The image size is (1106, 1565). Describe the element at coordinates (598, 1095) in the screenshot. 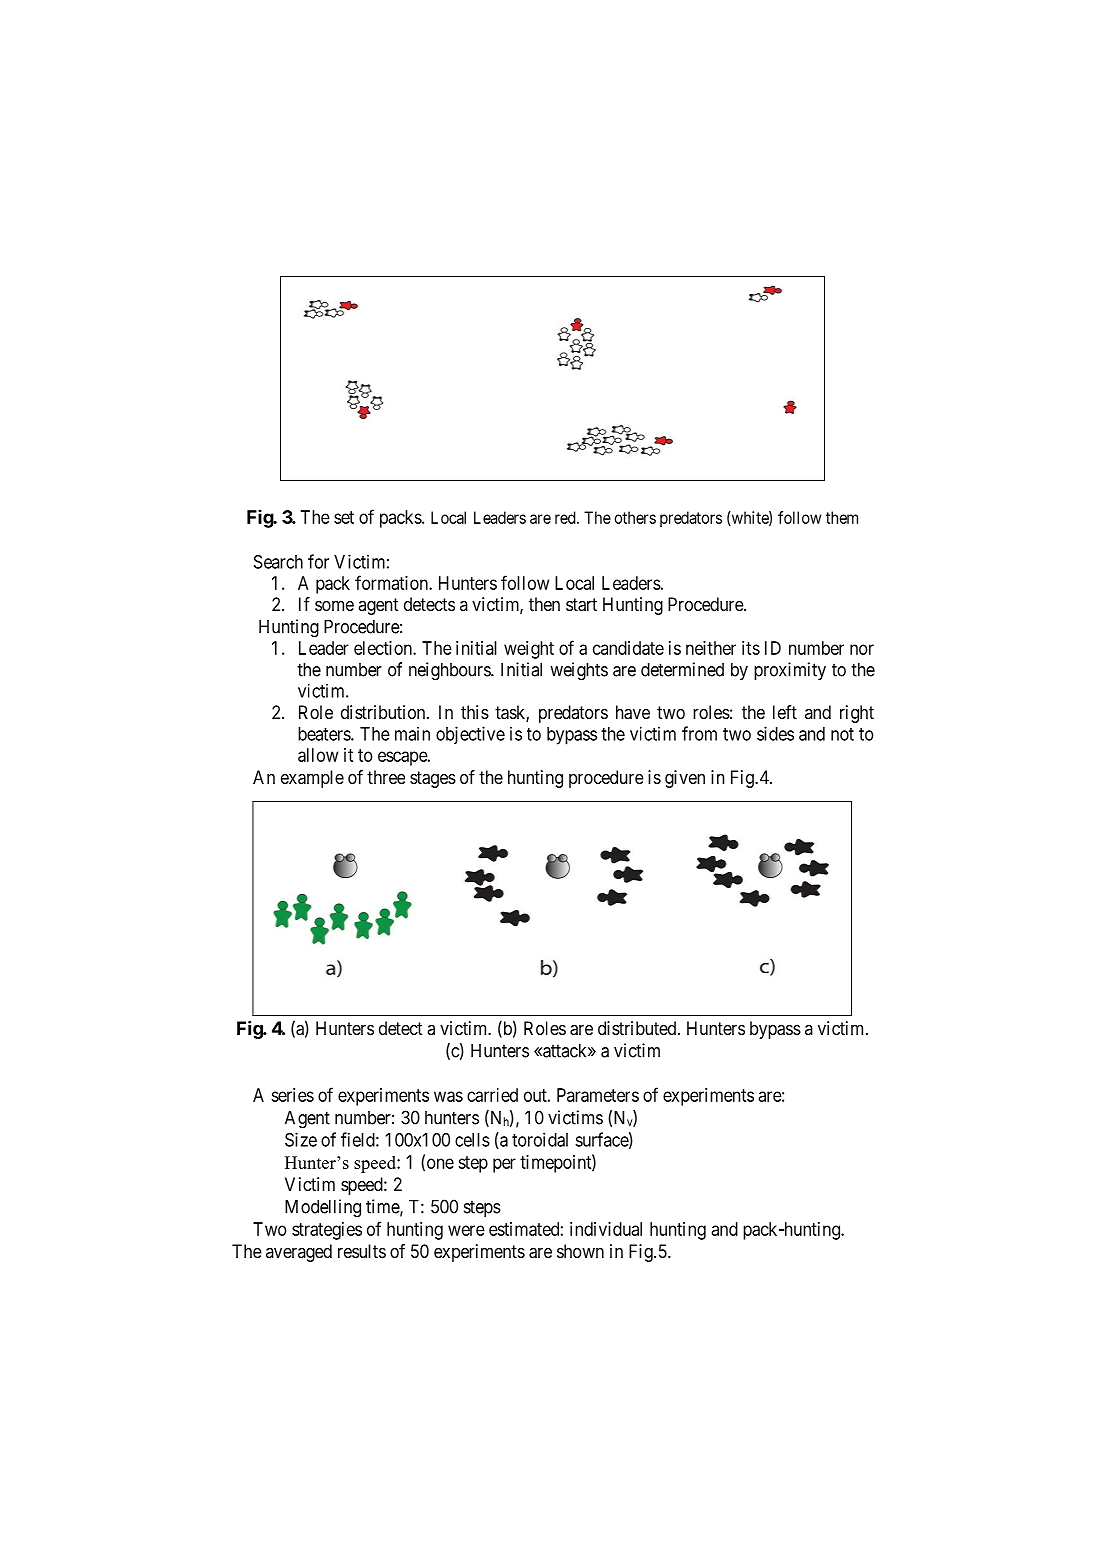

I see `Parameters` at that location.
